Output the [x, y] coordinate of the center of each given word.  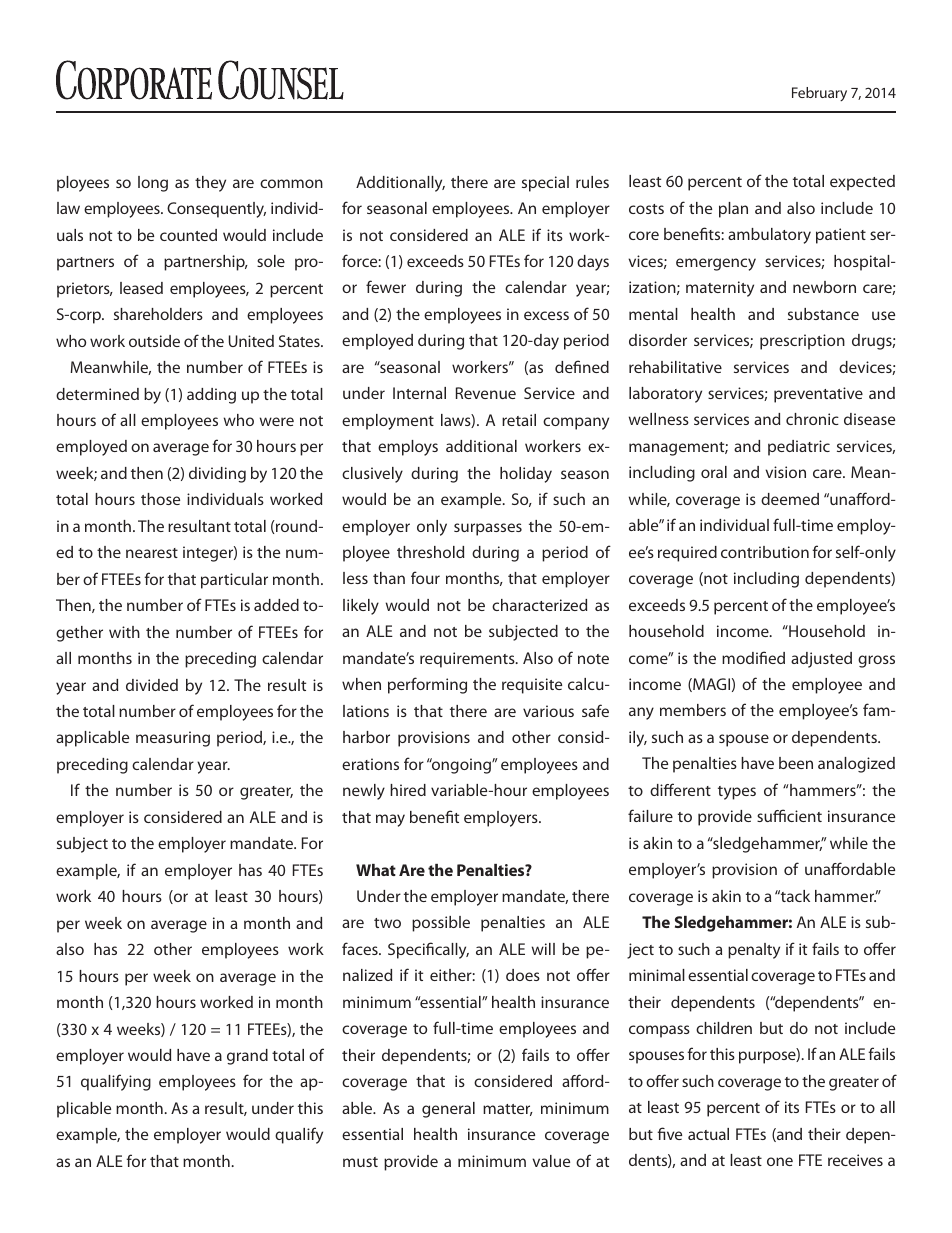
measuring [173, 739]
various [548, 711]
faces [361, 948]
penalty [754, 951]
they [210, 184]
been [796, 763]
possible [441, 924]
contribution [765, 552]
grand [247, 1057]
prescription [802, 342]
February [819, 94]
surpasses [488, 529]
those [160, 499]
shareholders [158, 314]
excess [546, 315]
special [545, 184]
